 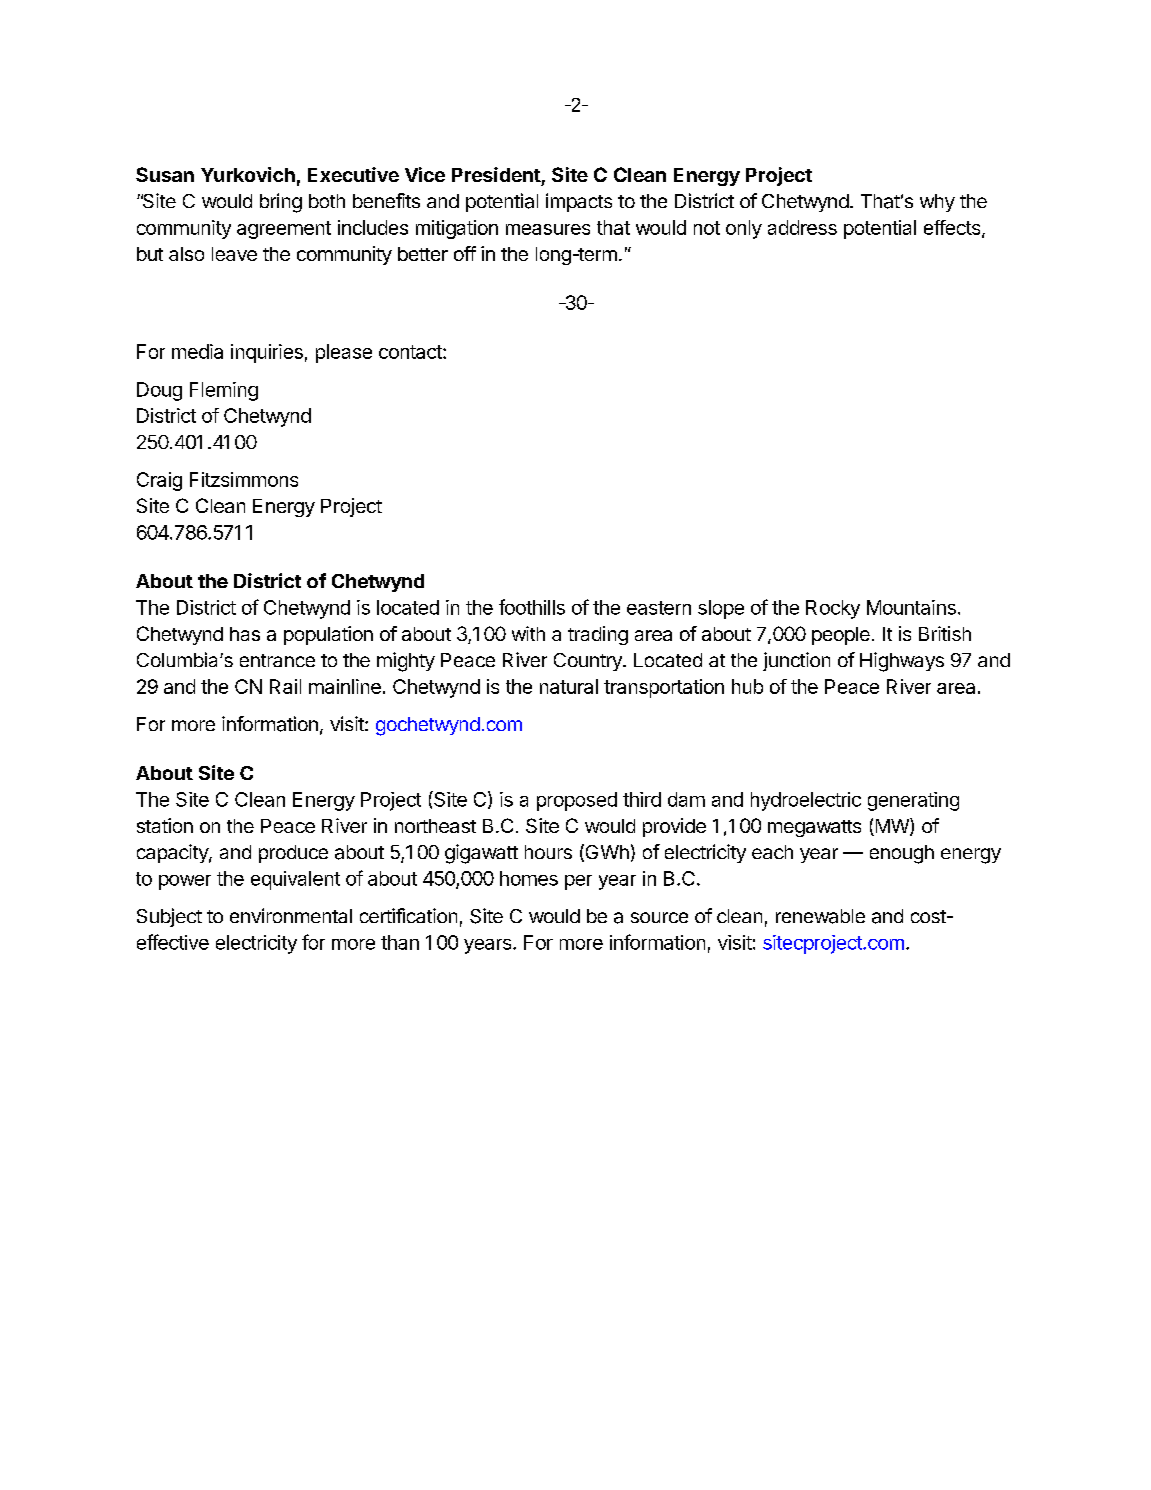 What do you see at coordinates (820, 916) in the page?
I see `renewable` at bounding box center [820, 916].
